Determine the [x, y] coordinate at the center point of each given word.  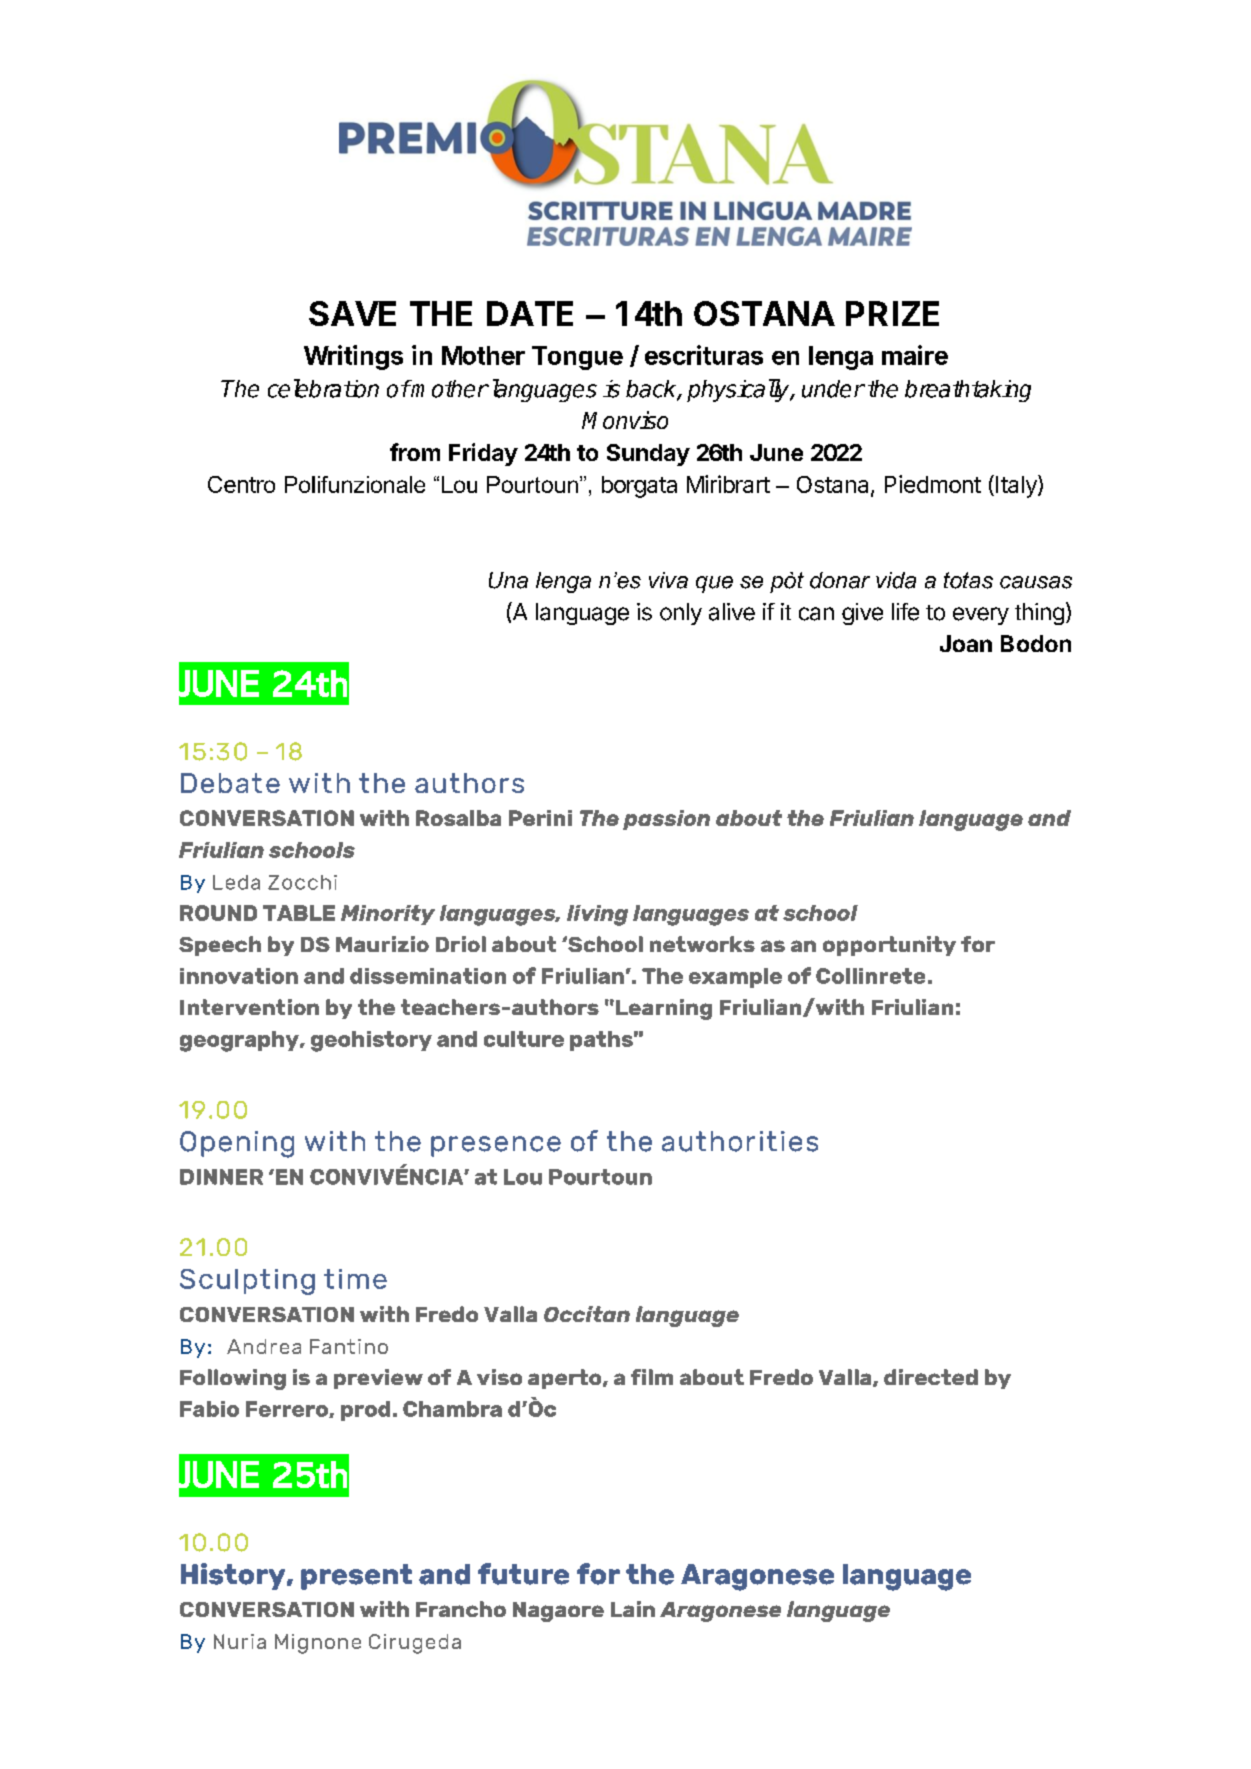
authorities [740, 1141]
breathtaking [968, 391]
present [356, 1577]
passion [666, 820]
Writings [353, 357]
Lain [633, 1609]
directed [931, 1377]
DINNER [221, 1177]
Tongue [577, 358]
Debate [230, 783]
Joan [966, 643]
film [652, 1377]
